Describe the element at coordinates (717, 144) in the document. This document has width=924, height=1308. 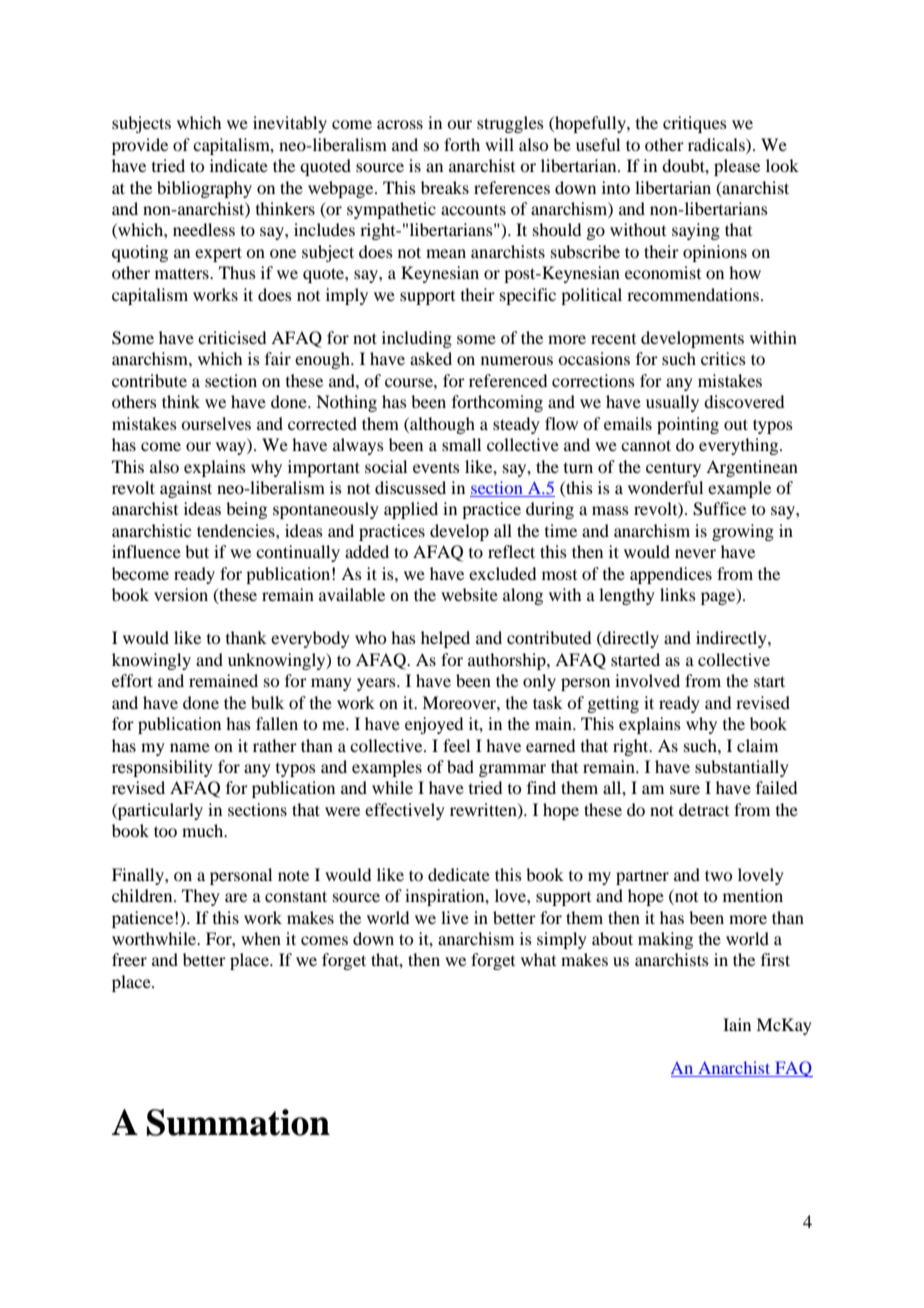
I see `radicals` at that location.
